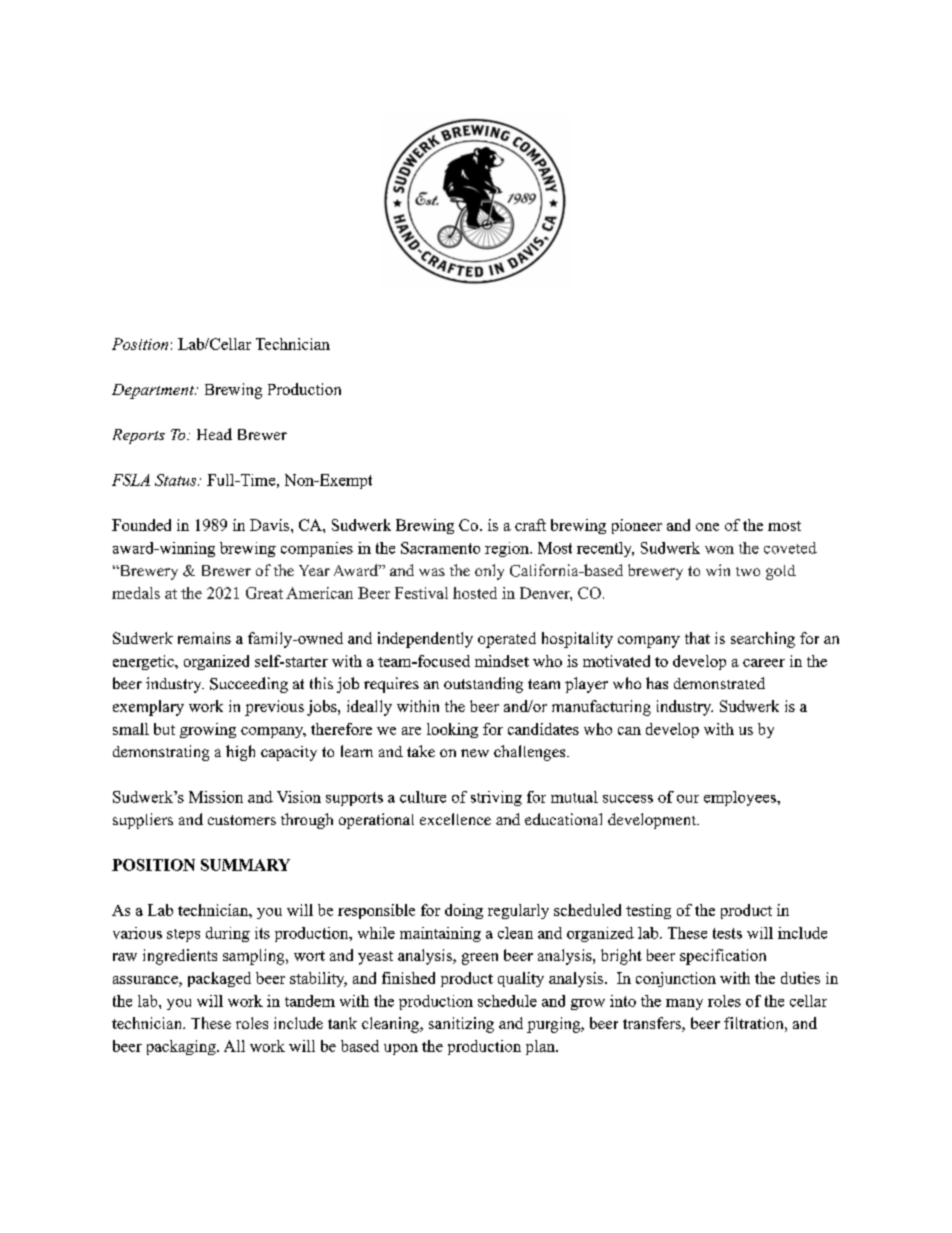  Describe the element at coordinates (719, 683) in the document. I see `demonstrated` at that location.
